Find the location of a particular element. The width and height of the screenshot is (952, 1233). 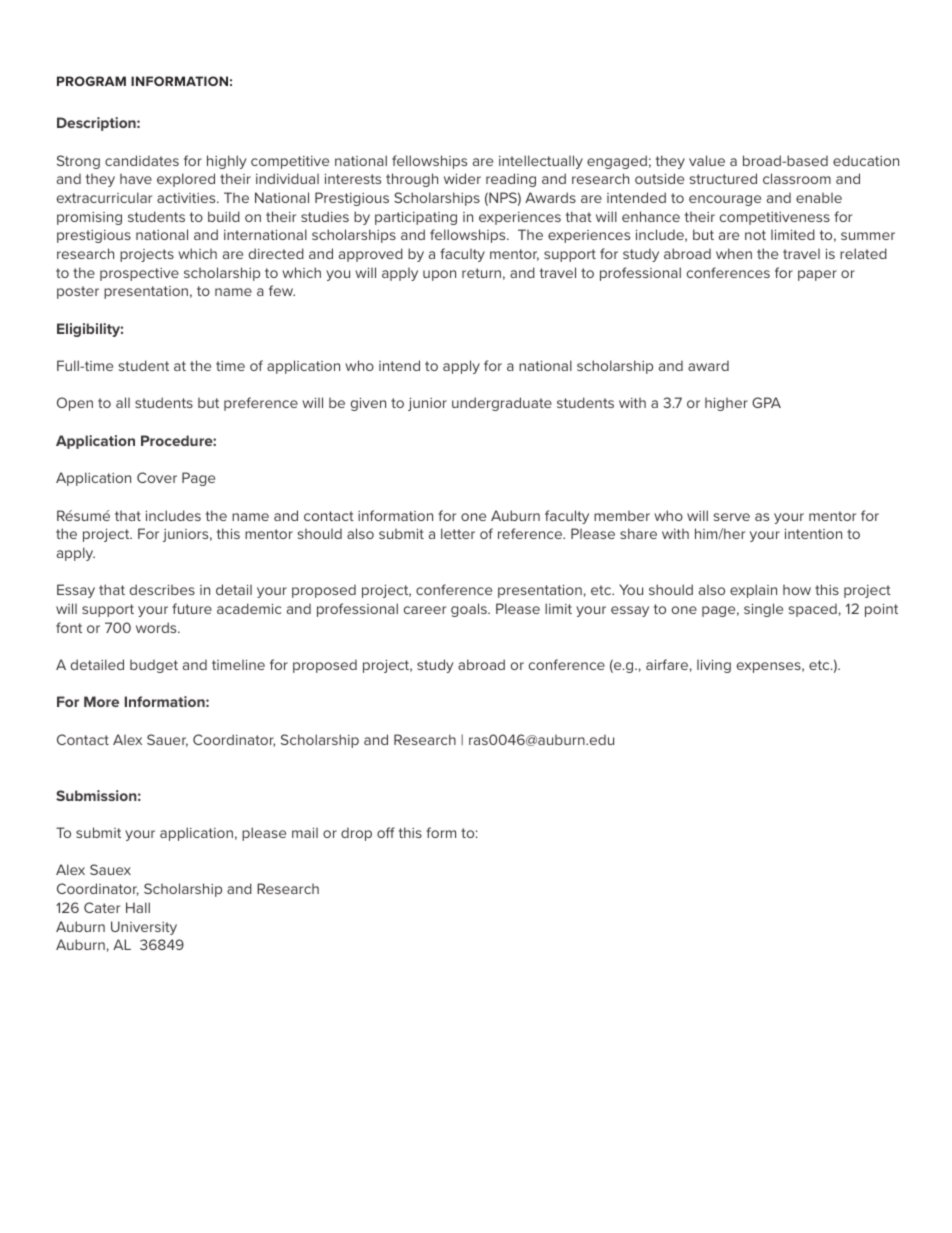

value is located at coordinates (707, 160).
